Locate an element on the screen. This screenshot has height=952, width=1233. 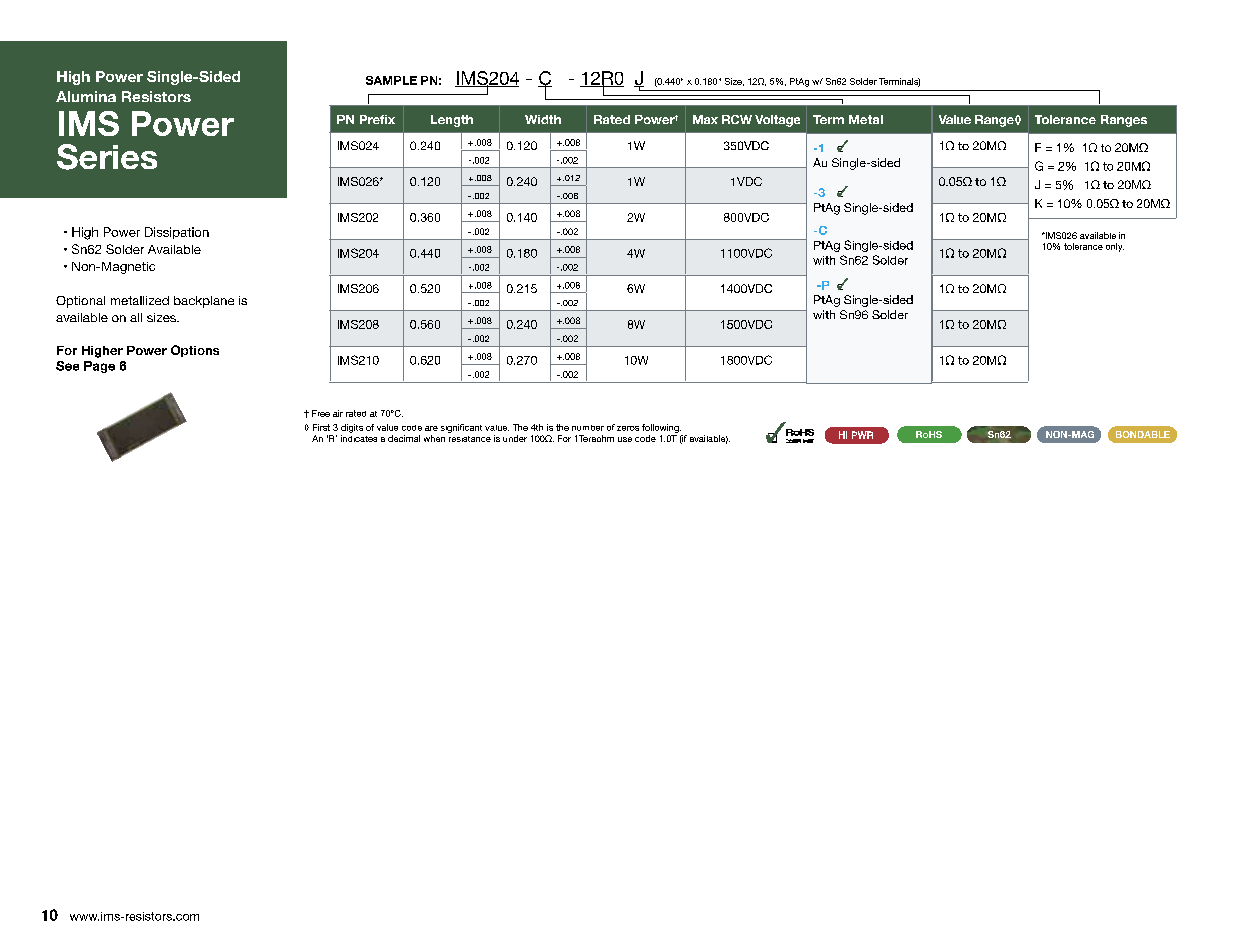
backplane is located at coordinates (204, 302).
